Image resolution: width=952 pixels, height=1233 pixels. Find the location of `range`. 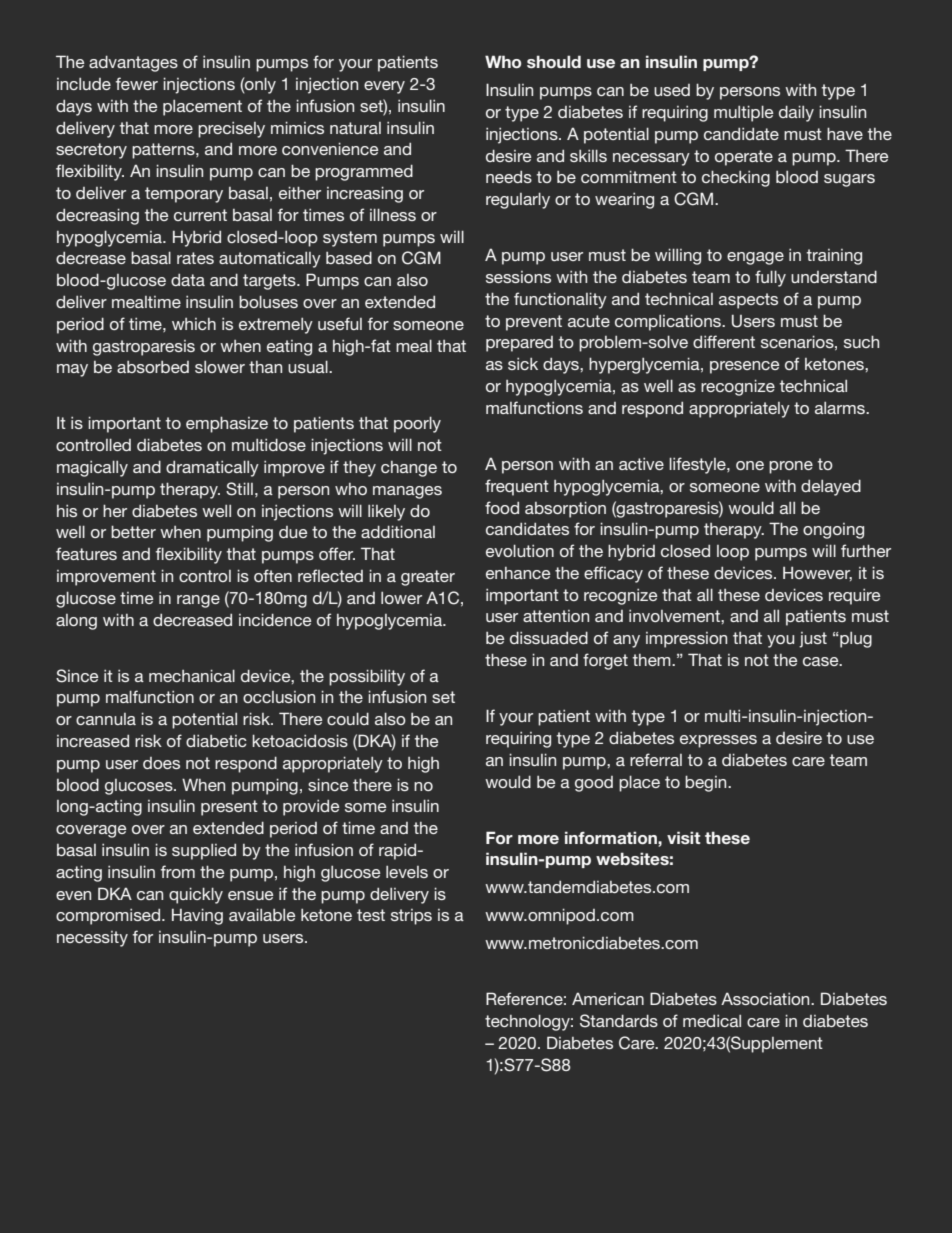

range is located at coordinates (198, 601).
